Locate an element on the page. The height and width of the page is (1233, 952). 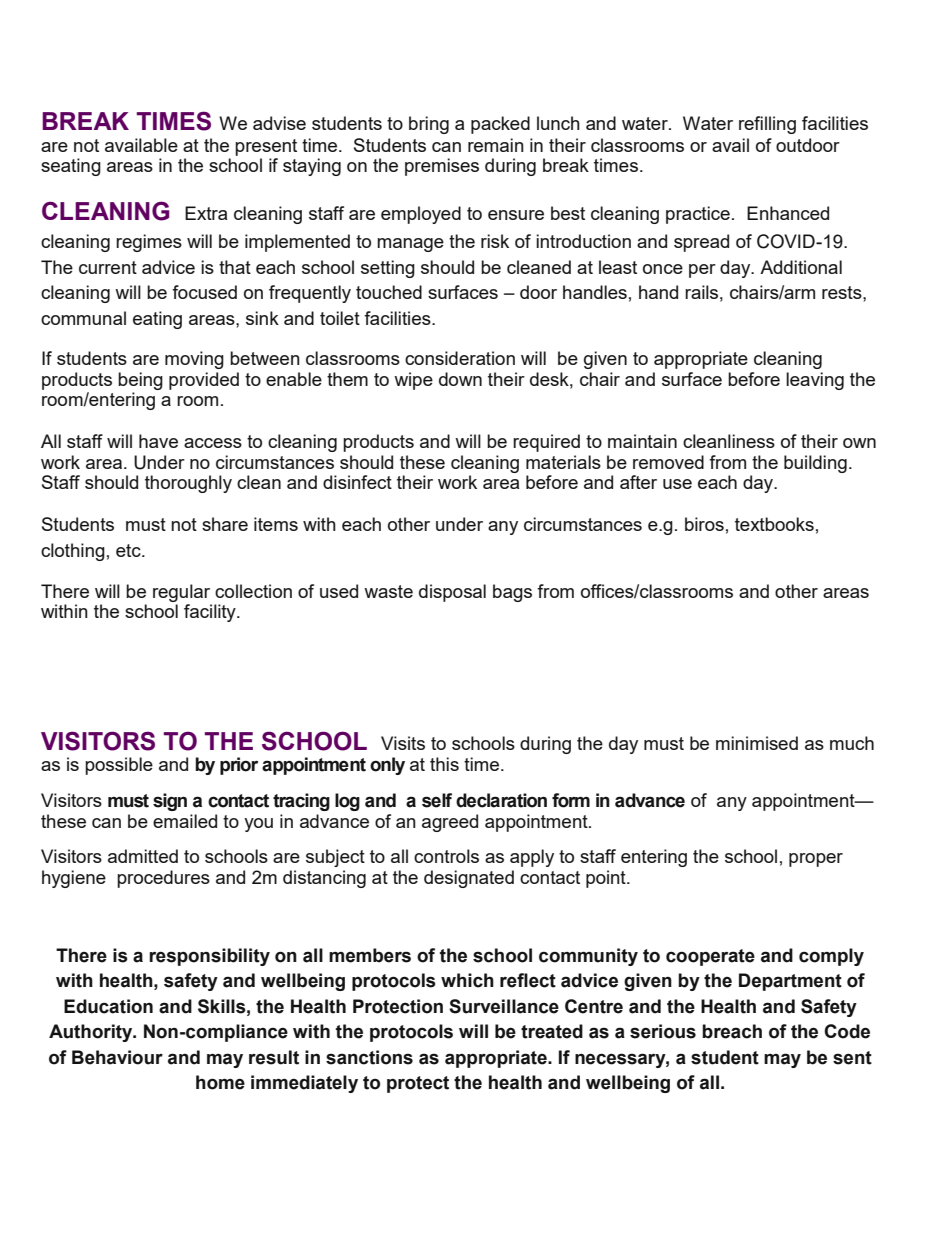
Surveillance is located at coordinates (504, 1006).
